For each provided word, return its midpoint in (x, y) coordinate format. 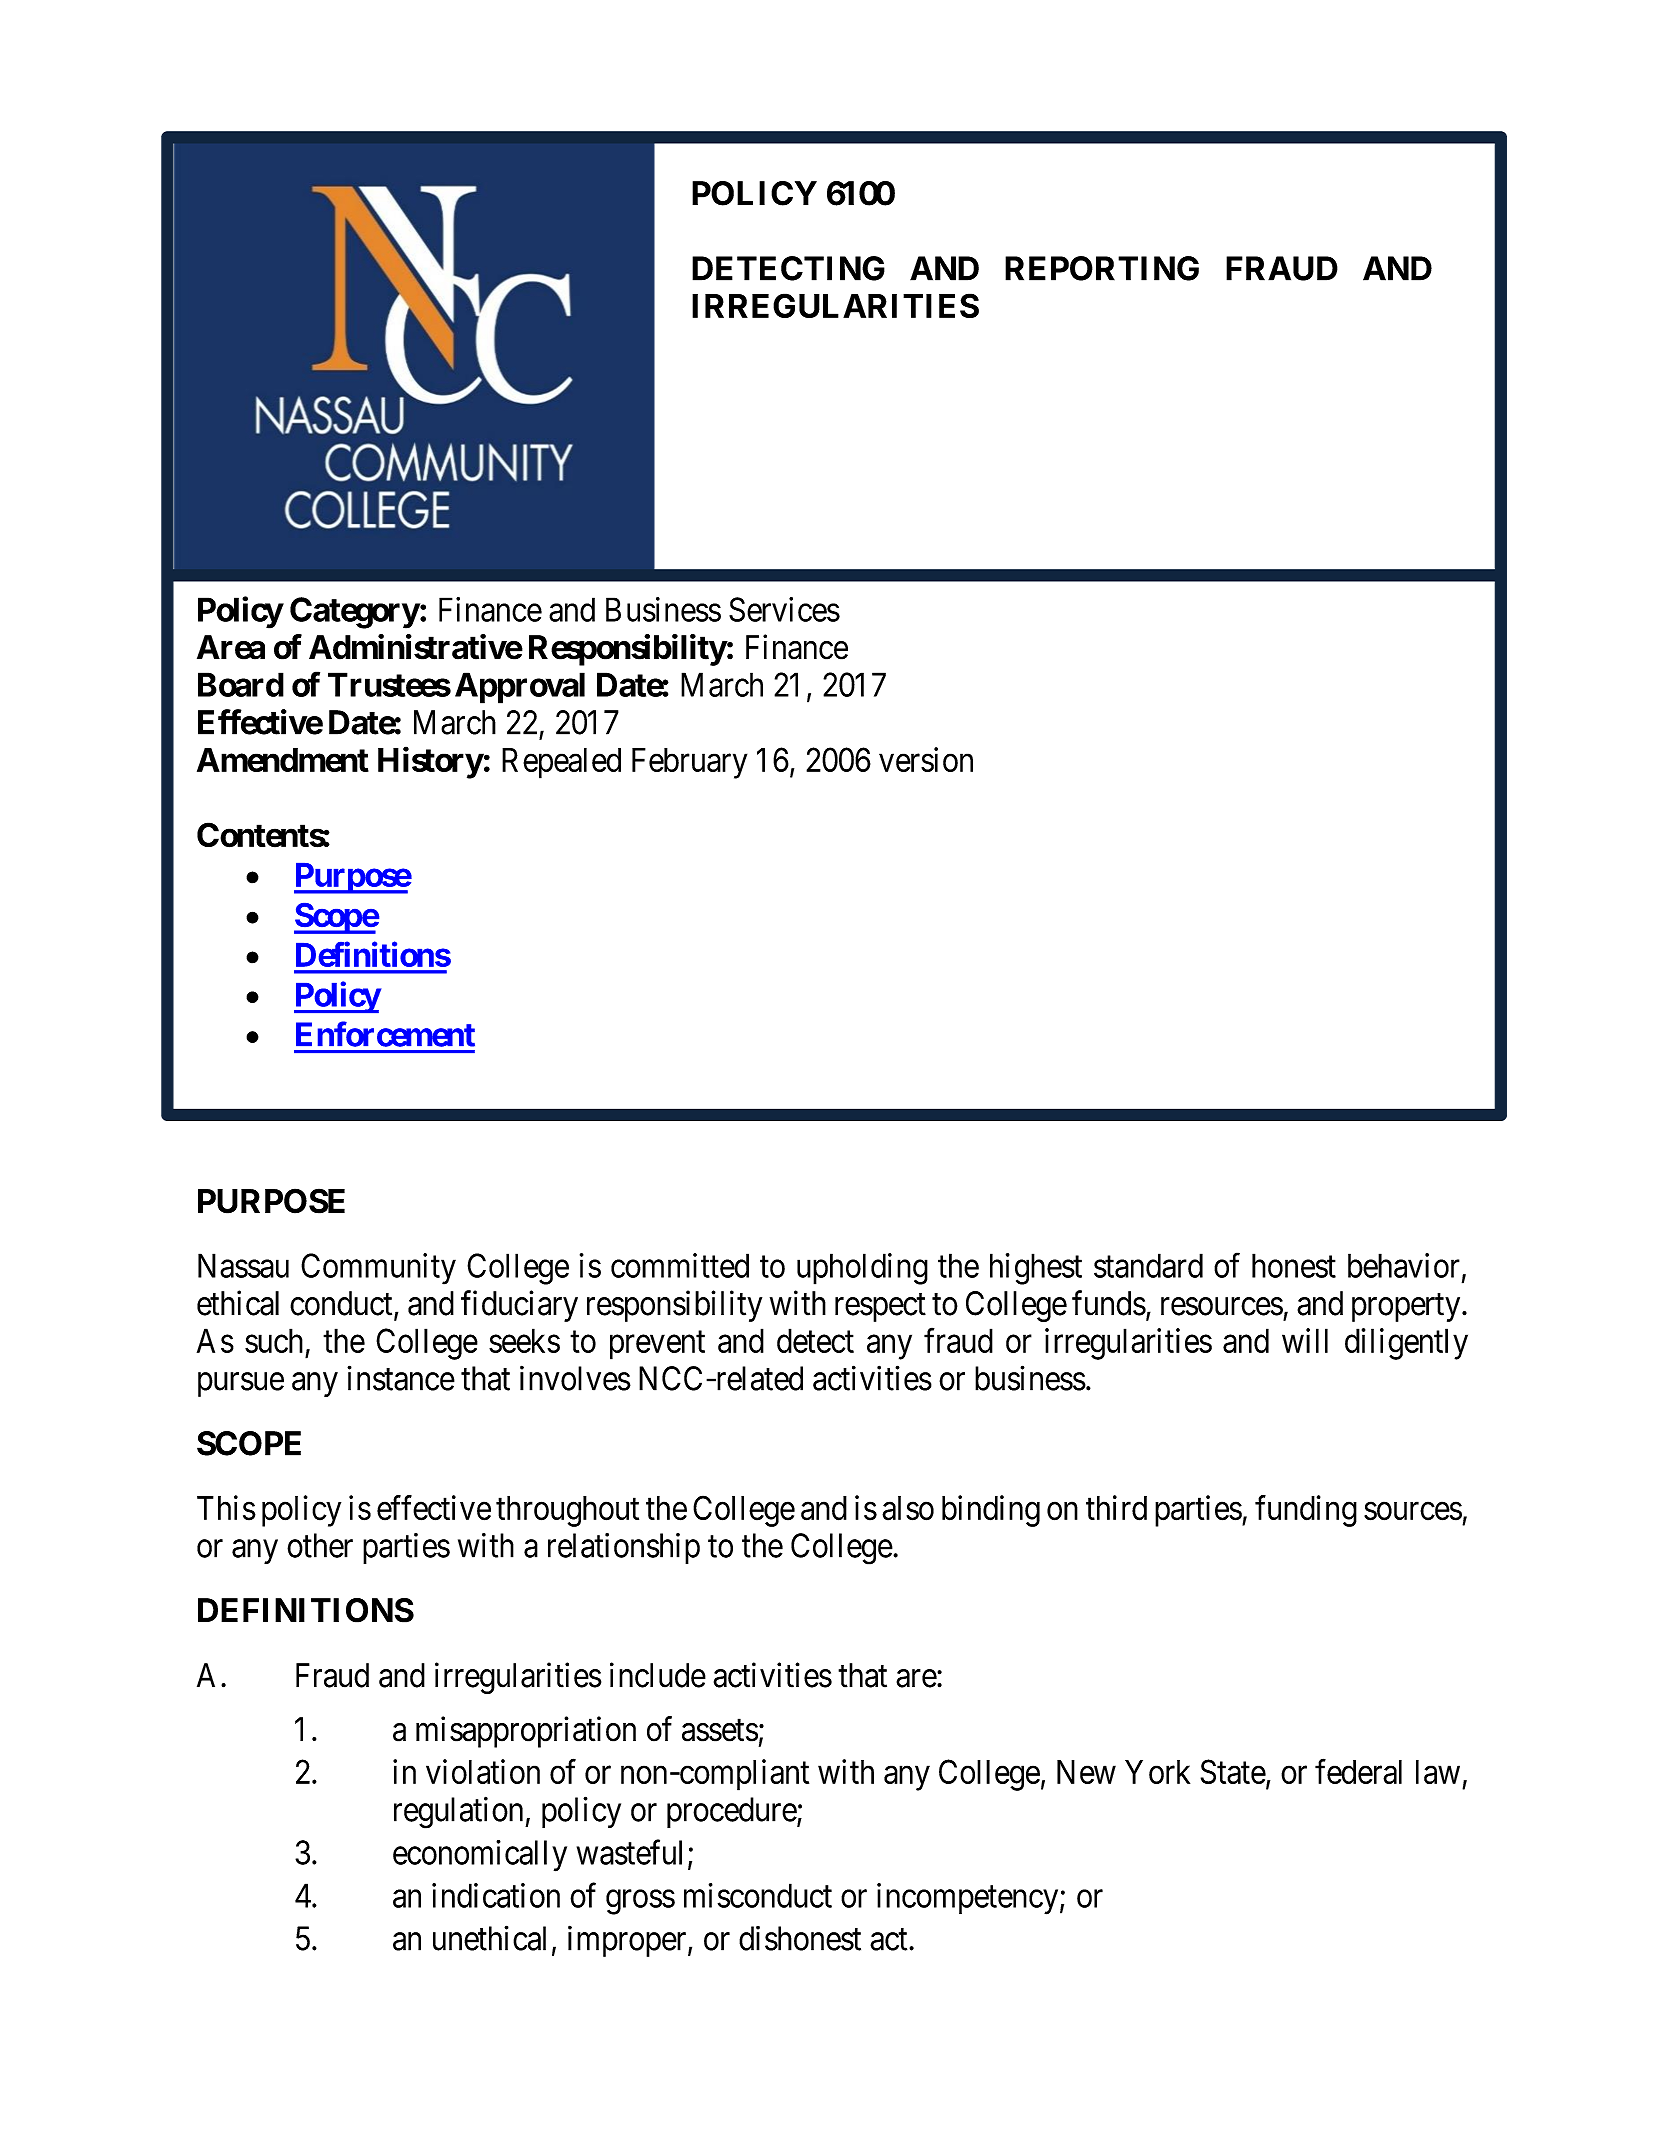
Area (231, 647)
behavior (1404, 1265)
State (1233, 1771)
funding (1306, 1511)
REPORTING (1102, 268)
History (430, 763)
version (926, 759)
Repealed (561, 763)
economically (480, 1856)
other (320, 1545)
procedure (732, 1812)
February (689, 763)
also (908, 1508)
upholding (862, 1269)
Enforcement (385, 1034)
